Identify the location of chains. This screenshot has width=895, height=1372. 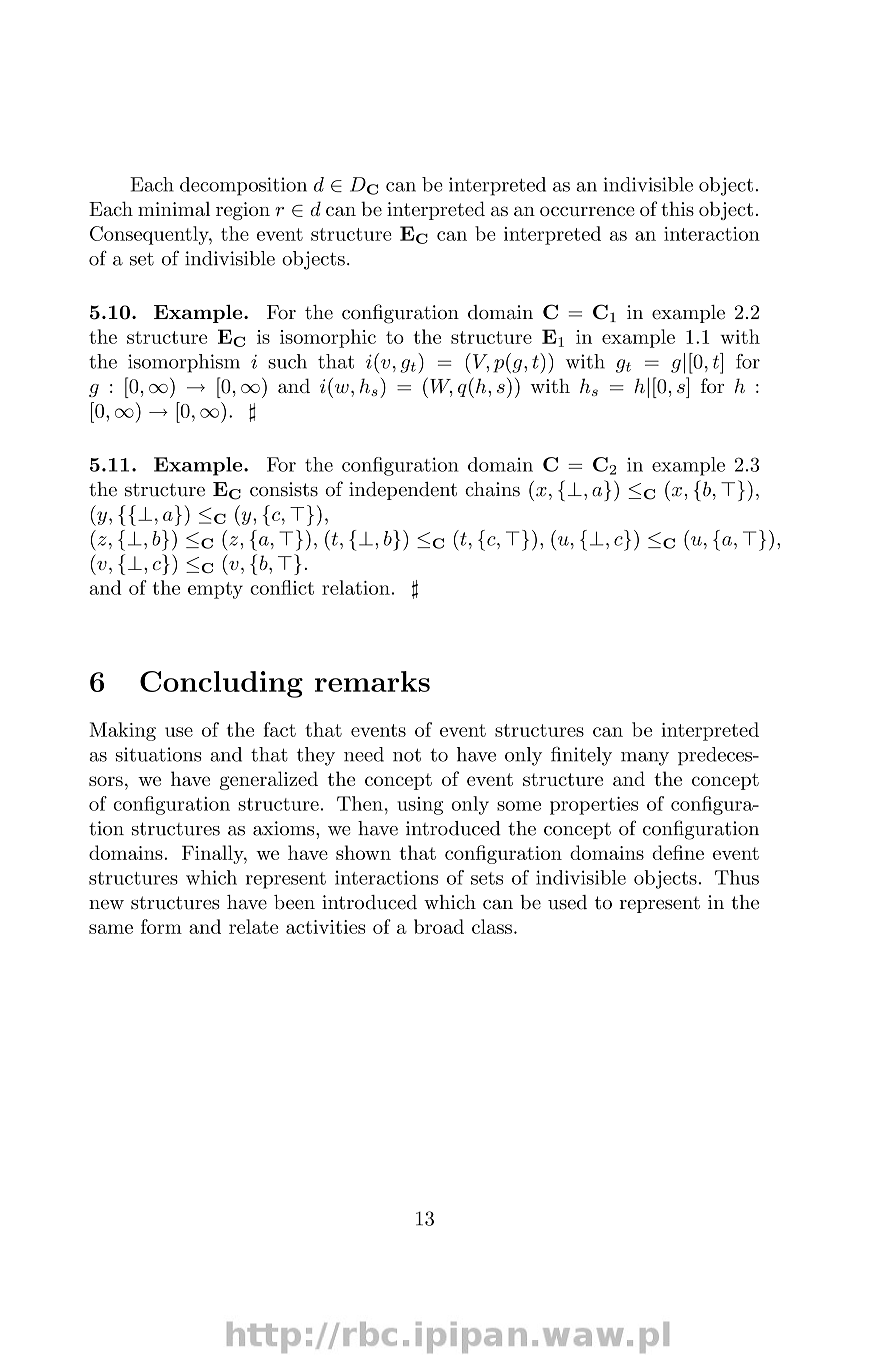
(492, 489).
